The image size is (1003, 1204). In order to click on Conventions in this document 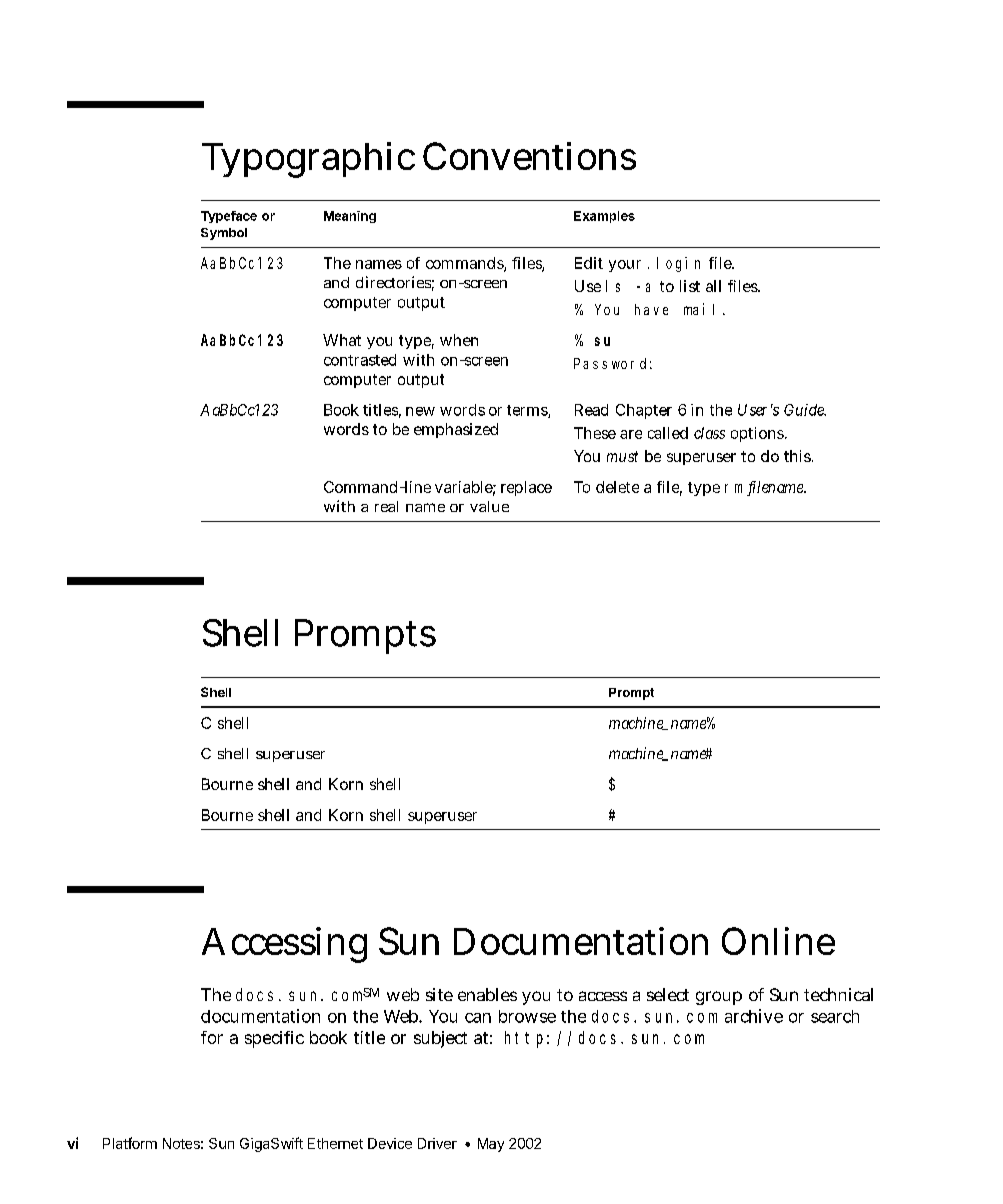, I will do `click(529, 156)`.
